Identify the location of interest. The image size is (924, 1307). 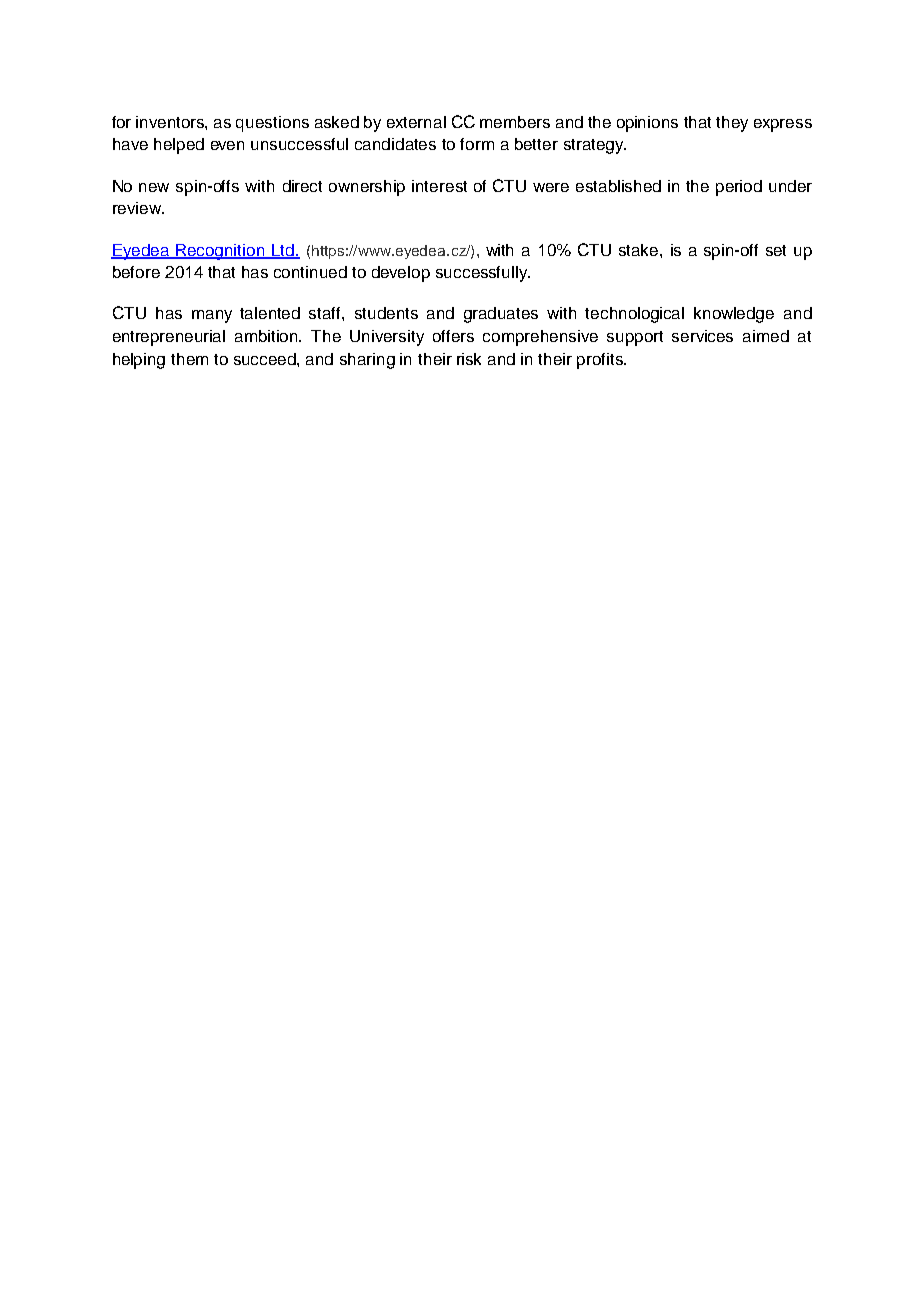
(439, 186).
